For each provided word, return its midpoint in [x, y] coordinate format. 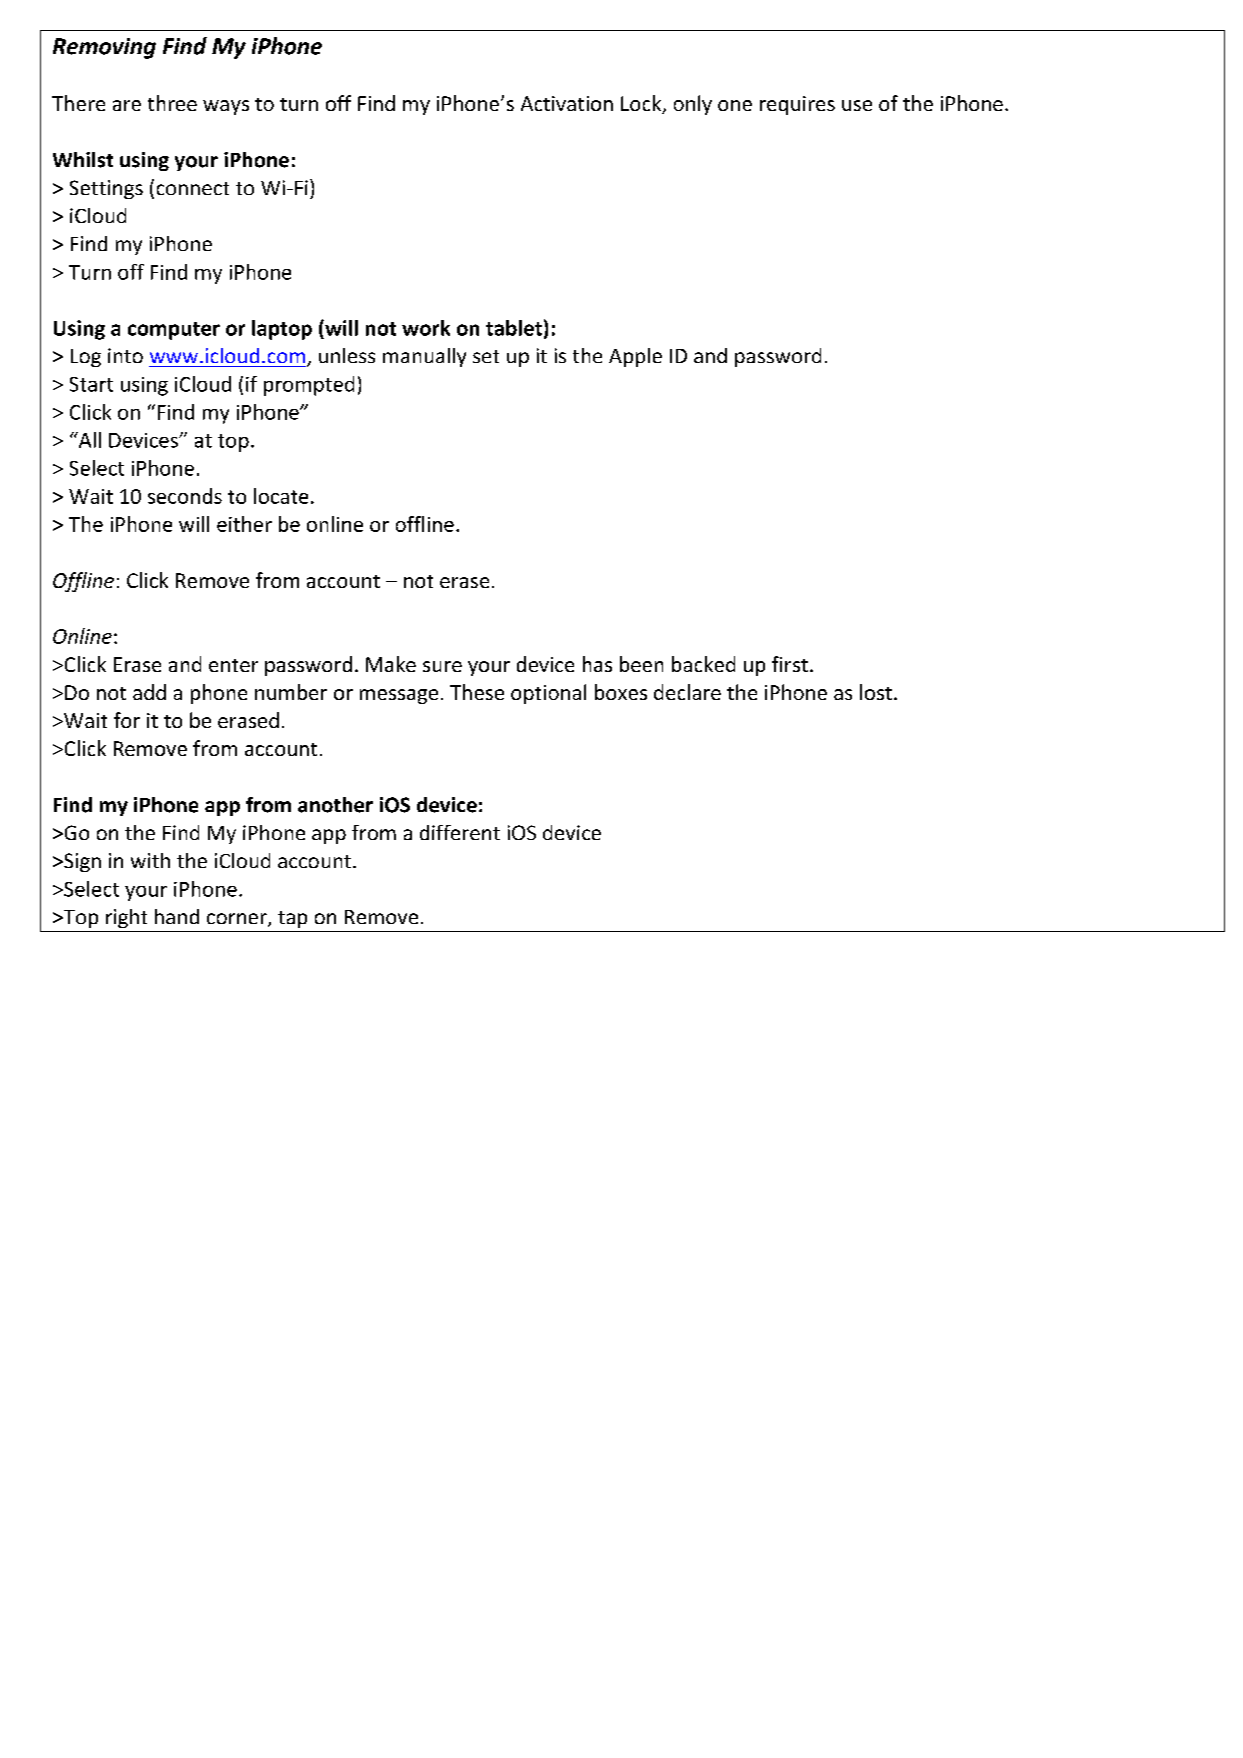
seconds [185, 496]
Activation [567, 103]
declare [687, 692]
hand [177, 916]
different [460, 832]
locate [281, 496]
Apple [635, 357]
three [172, 103]
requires [797, 105]
